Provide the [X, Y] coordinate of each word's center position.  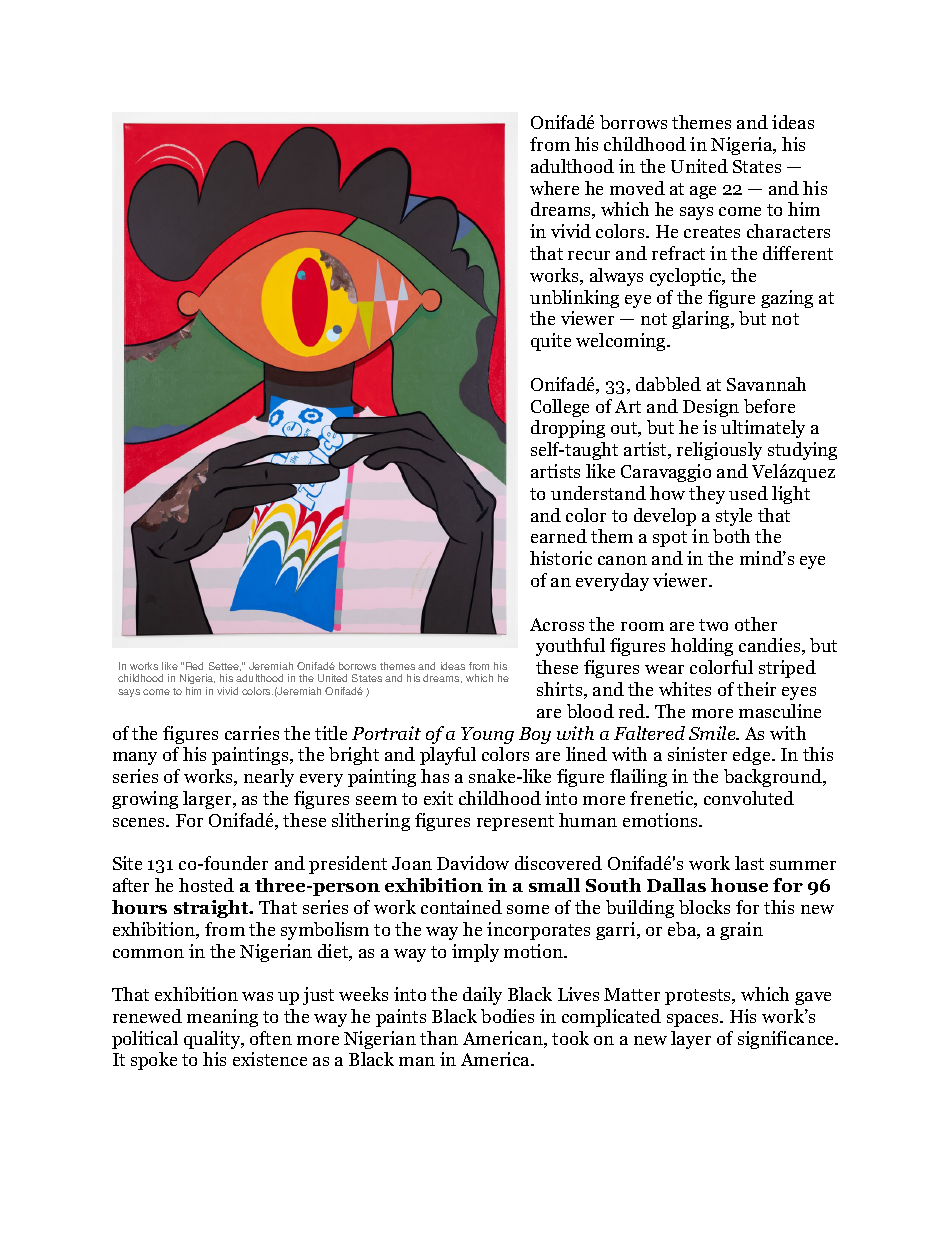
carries [252, 733]
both [731, 536]
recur [589, 255]
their [756, 689]
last [749, 863]
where [554, 188]
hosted [206, 885]
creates [712, 232]
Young [487, 735]
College [560, 408]
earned [559, 536]
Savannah [766, 384]
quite [551, 342]
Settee [225, 666]
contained [461, 907]
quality [213, 1040]
